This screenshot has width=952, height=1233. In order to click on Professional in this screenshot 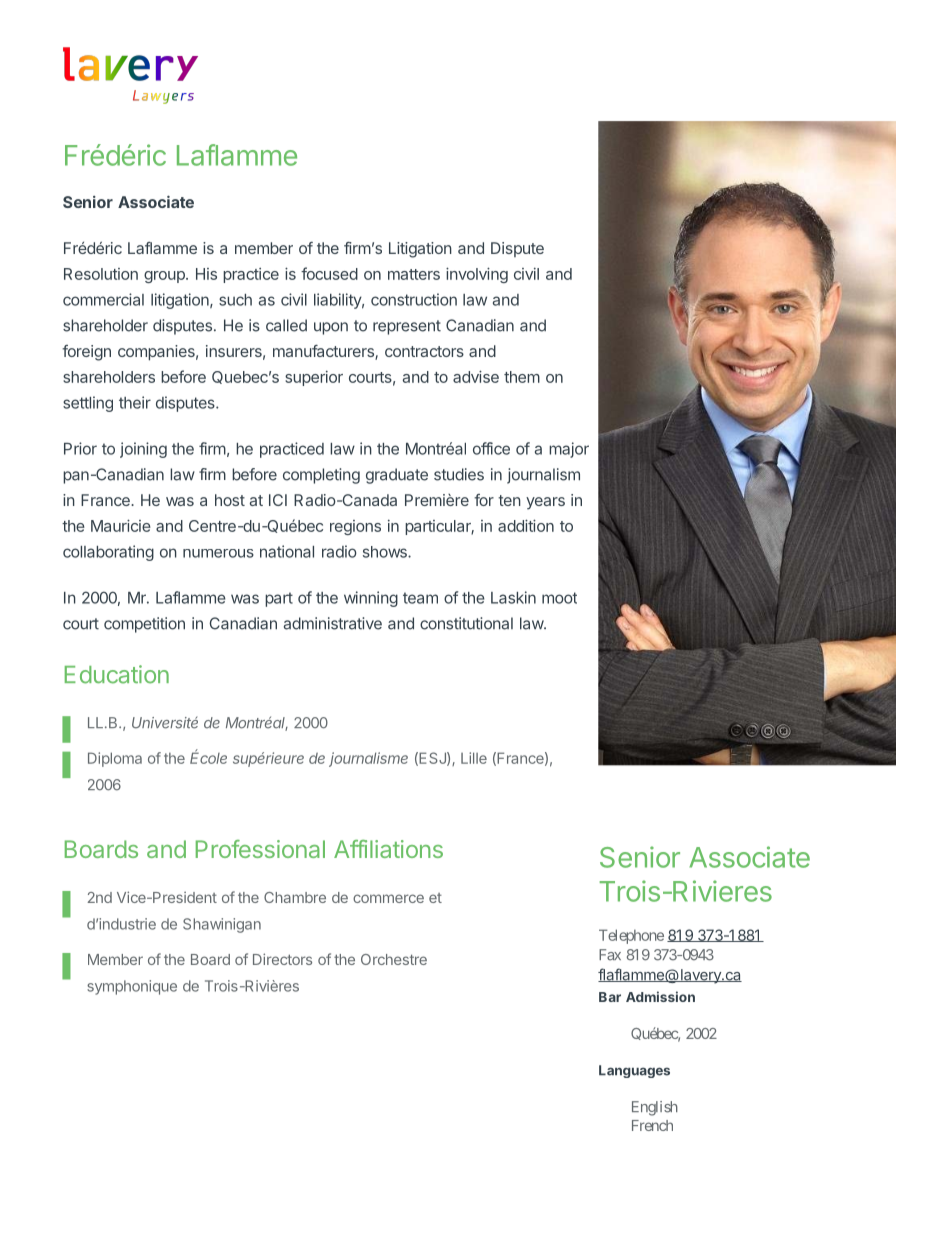, I will do `click(260, 849)`.
